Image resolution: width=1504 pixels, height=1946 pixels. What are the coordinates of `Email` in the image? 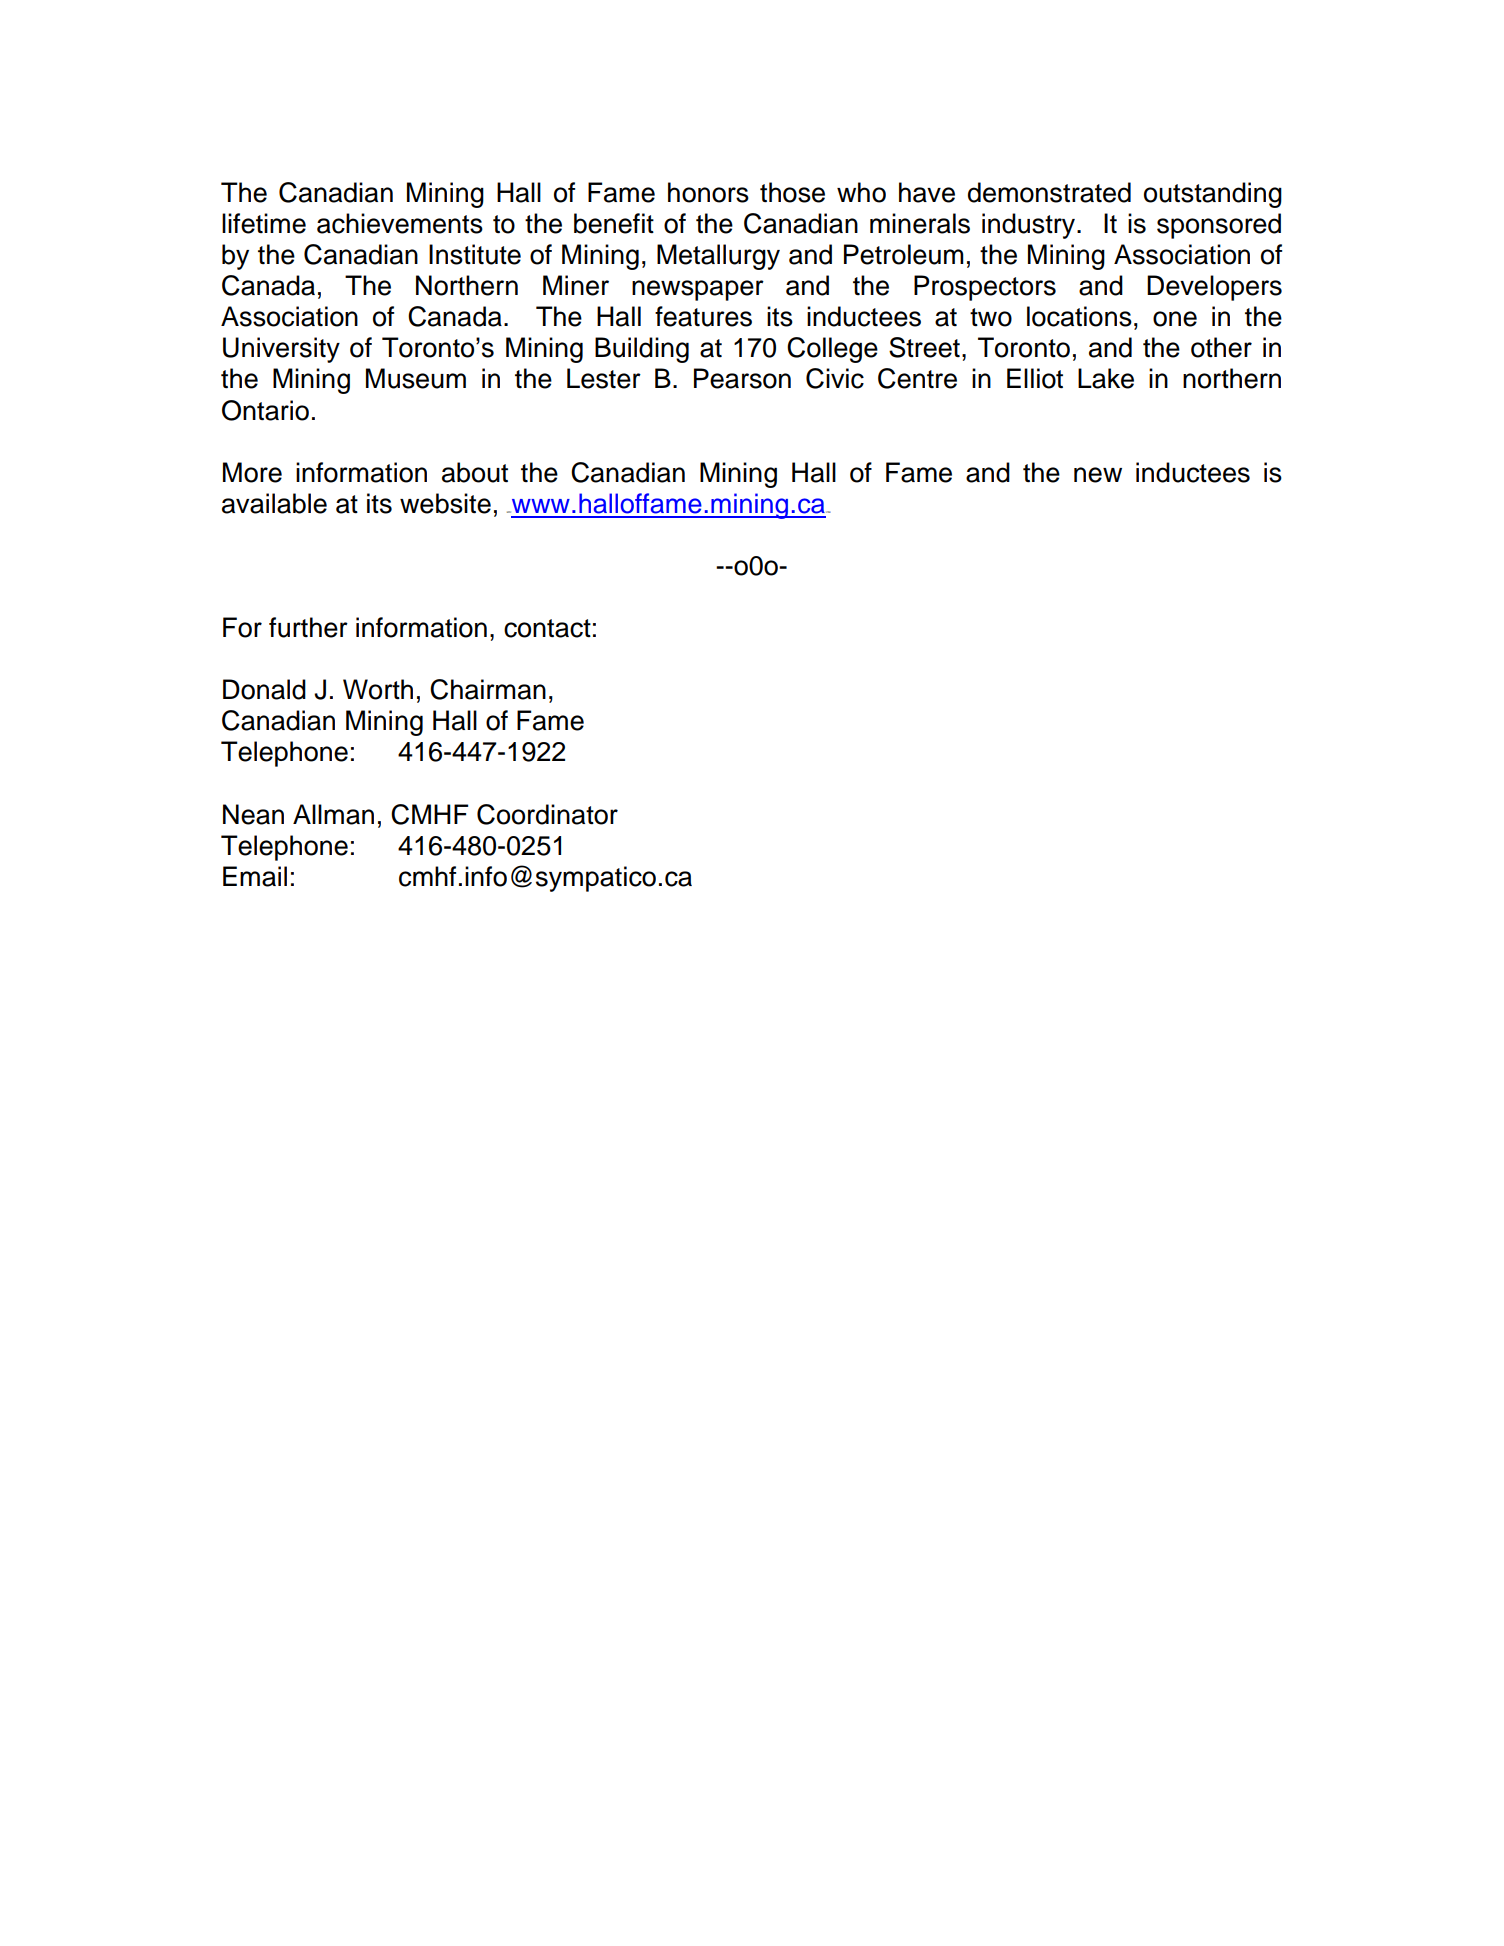 It's located at (255, 876).
